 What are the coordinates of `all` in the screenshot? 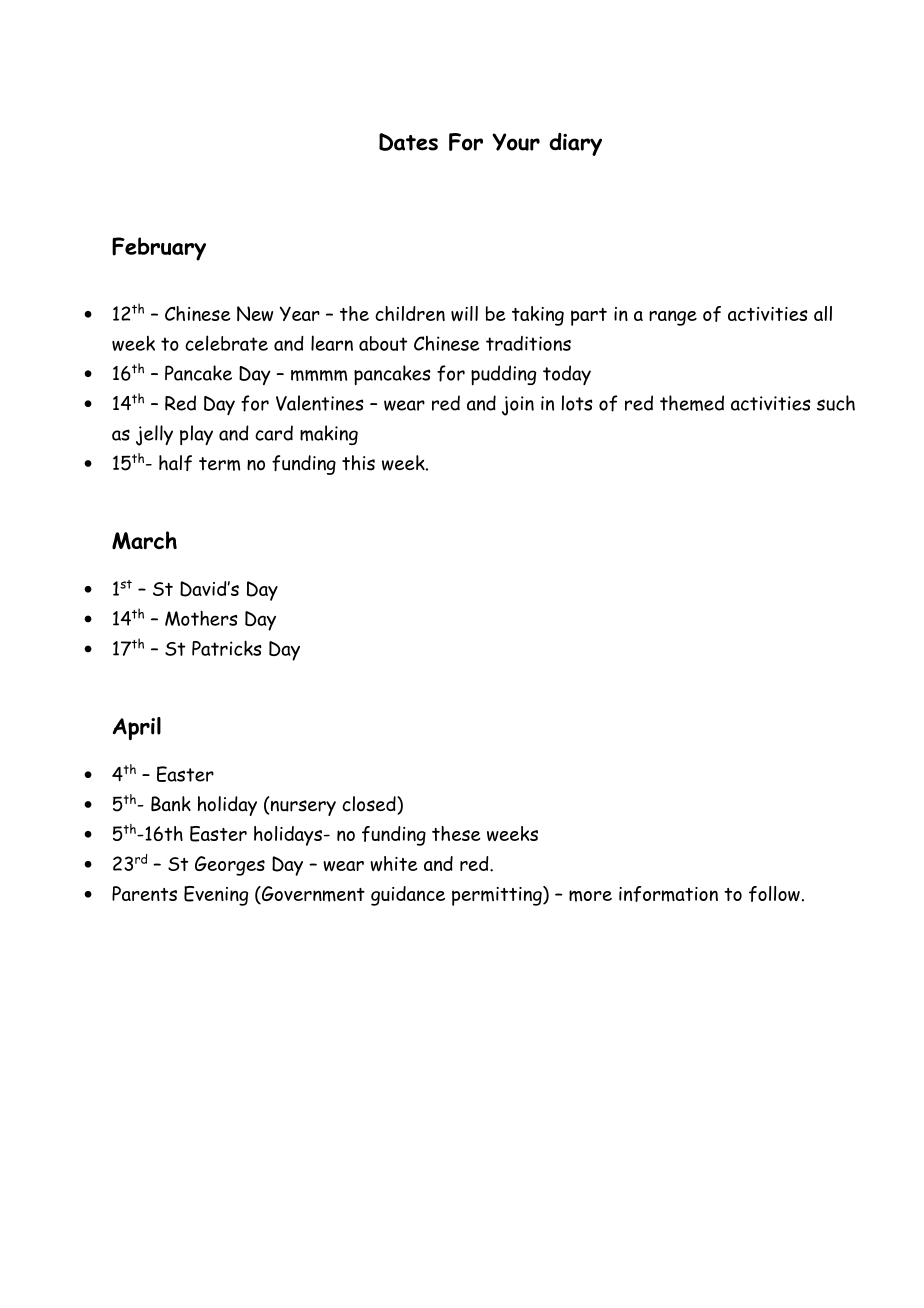 It's located at (823, 313).
